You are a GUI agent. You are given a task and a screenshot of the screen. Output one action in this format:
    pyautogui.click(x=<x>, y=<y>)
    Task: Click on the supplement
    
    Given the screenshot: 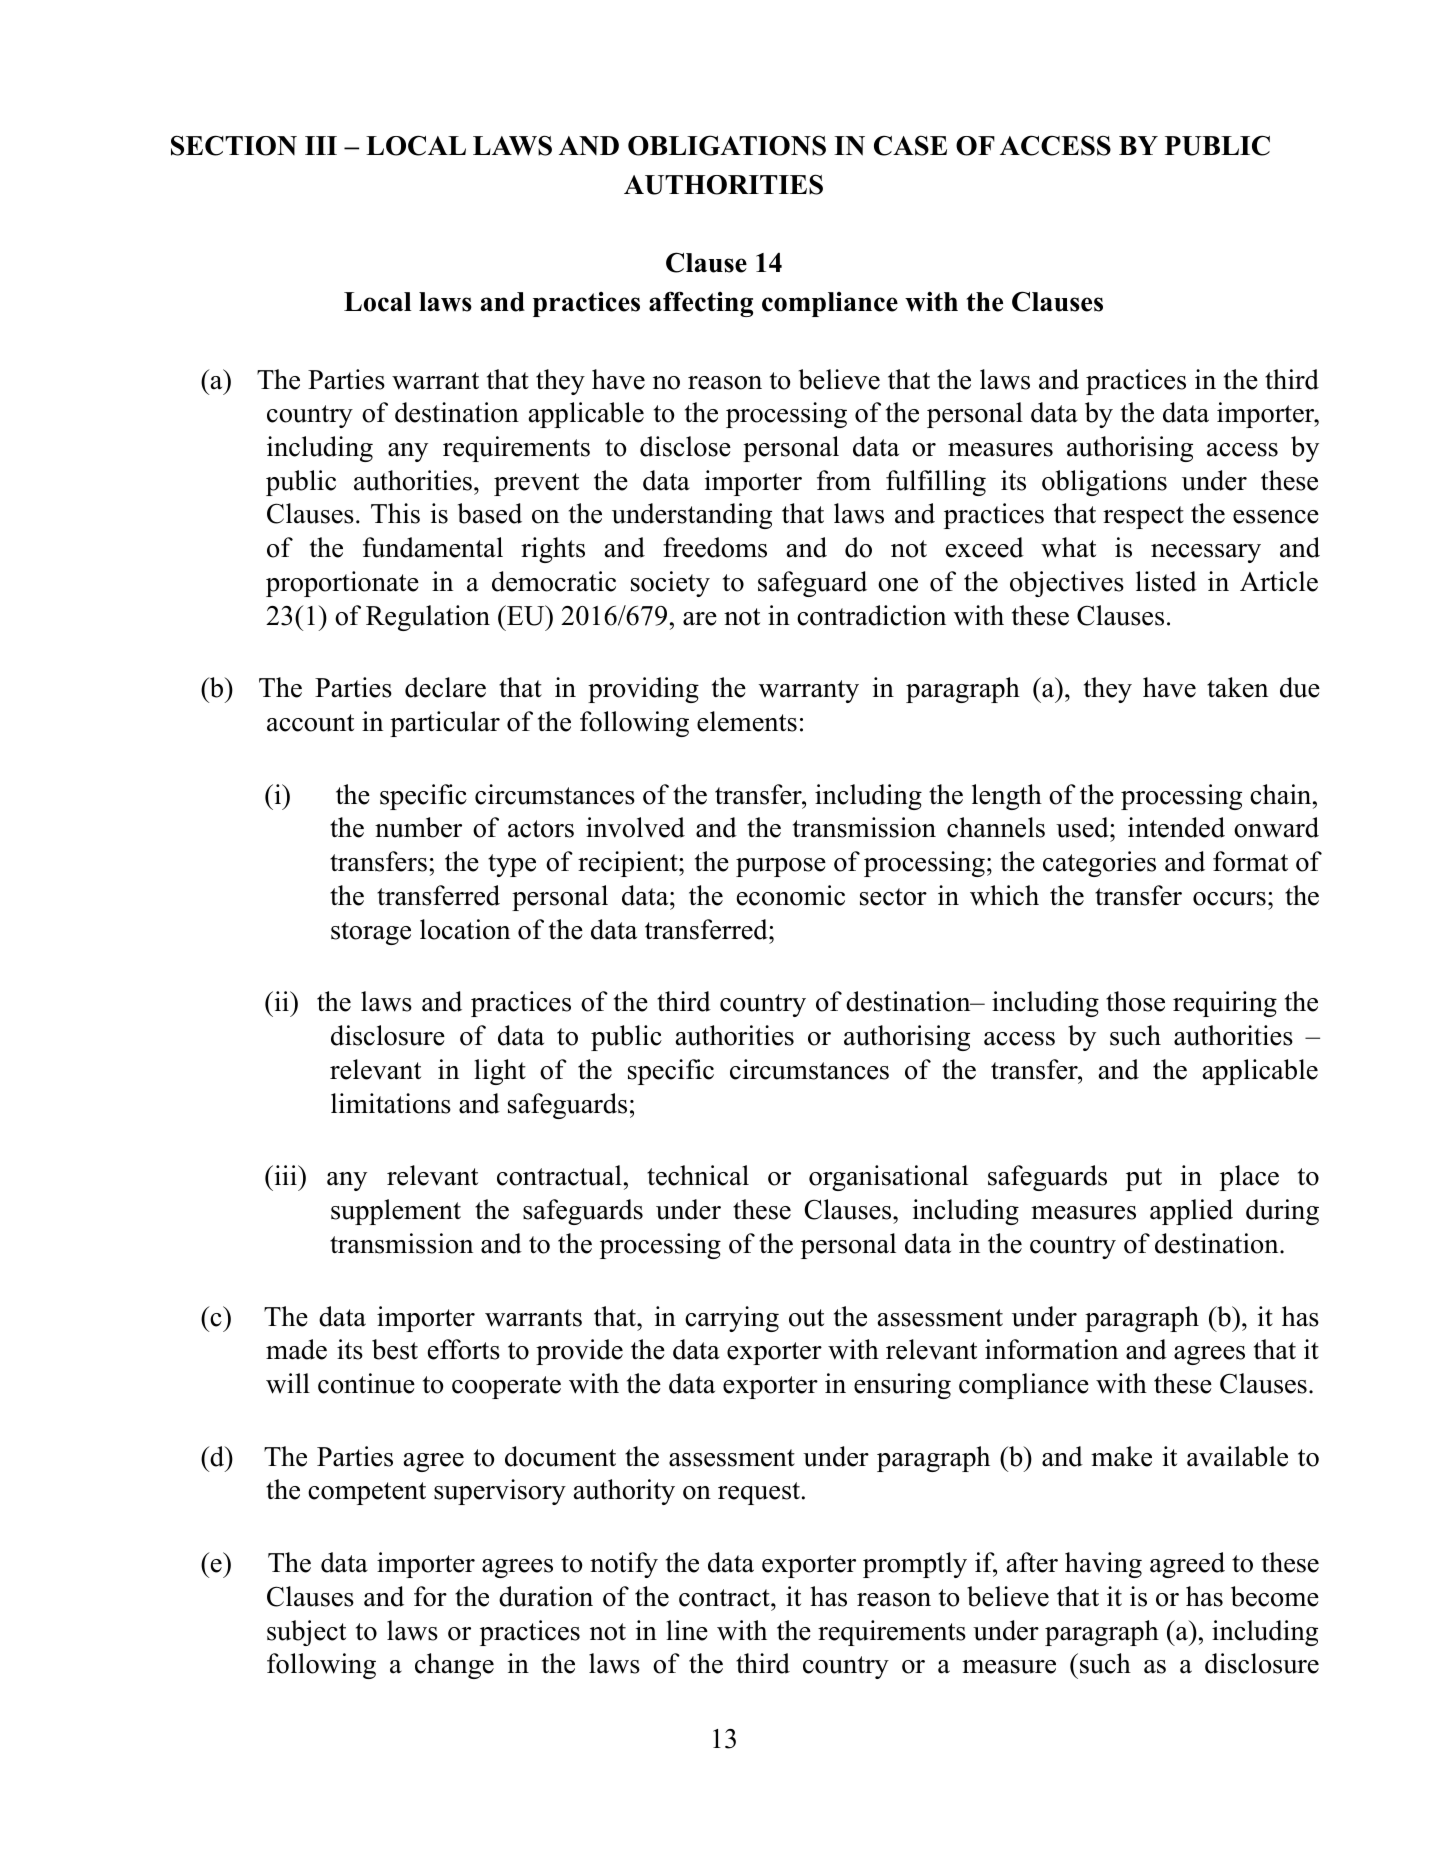 What is the action you would take?
    pyautogui.click(x=396, y=1212)
